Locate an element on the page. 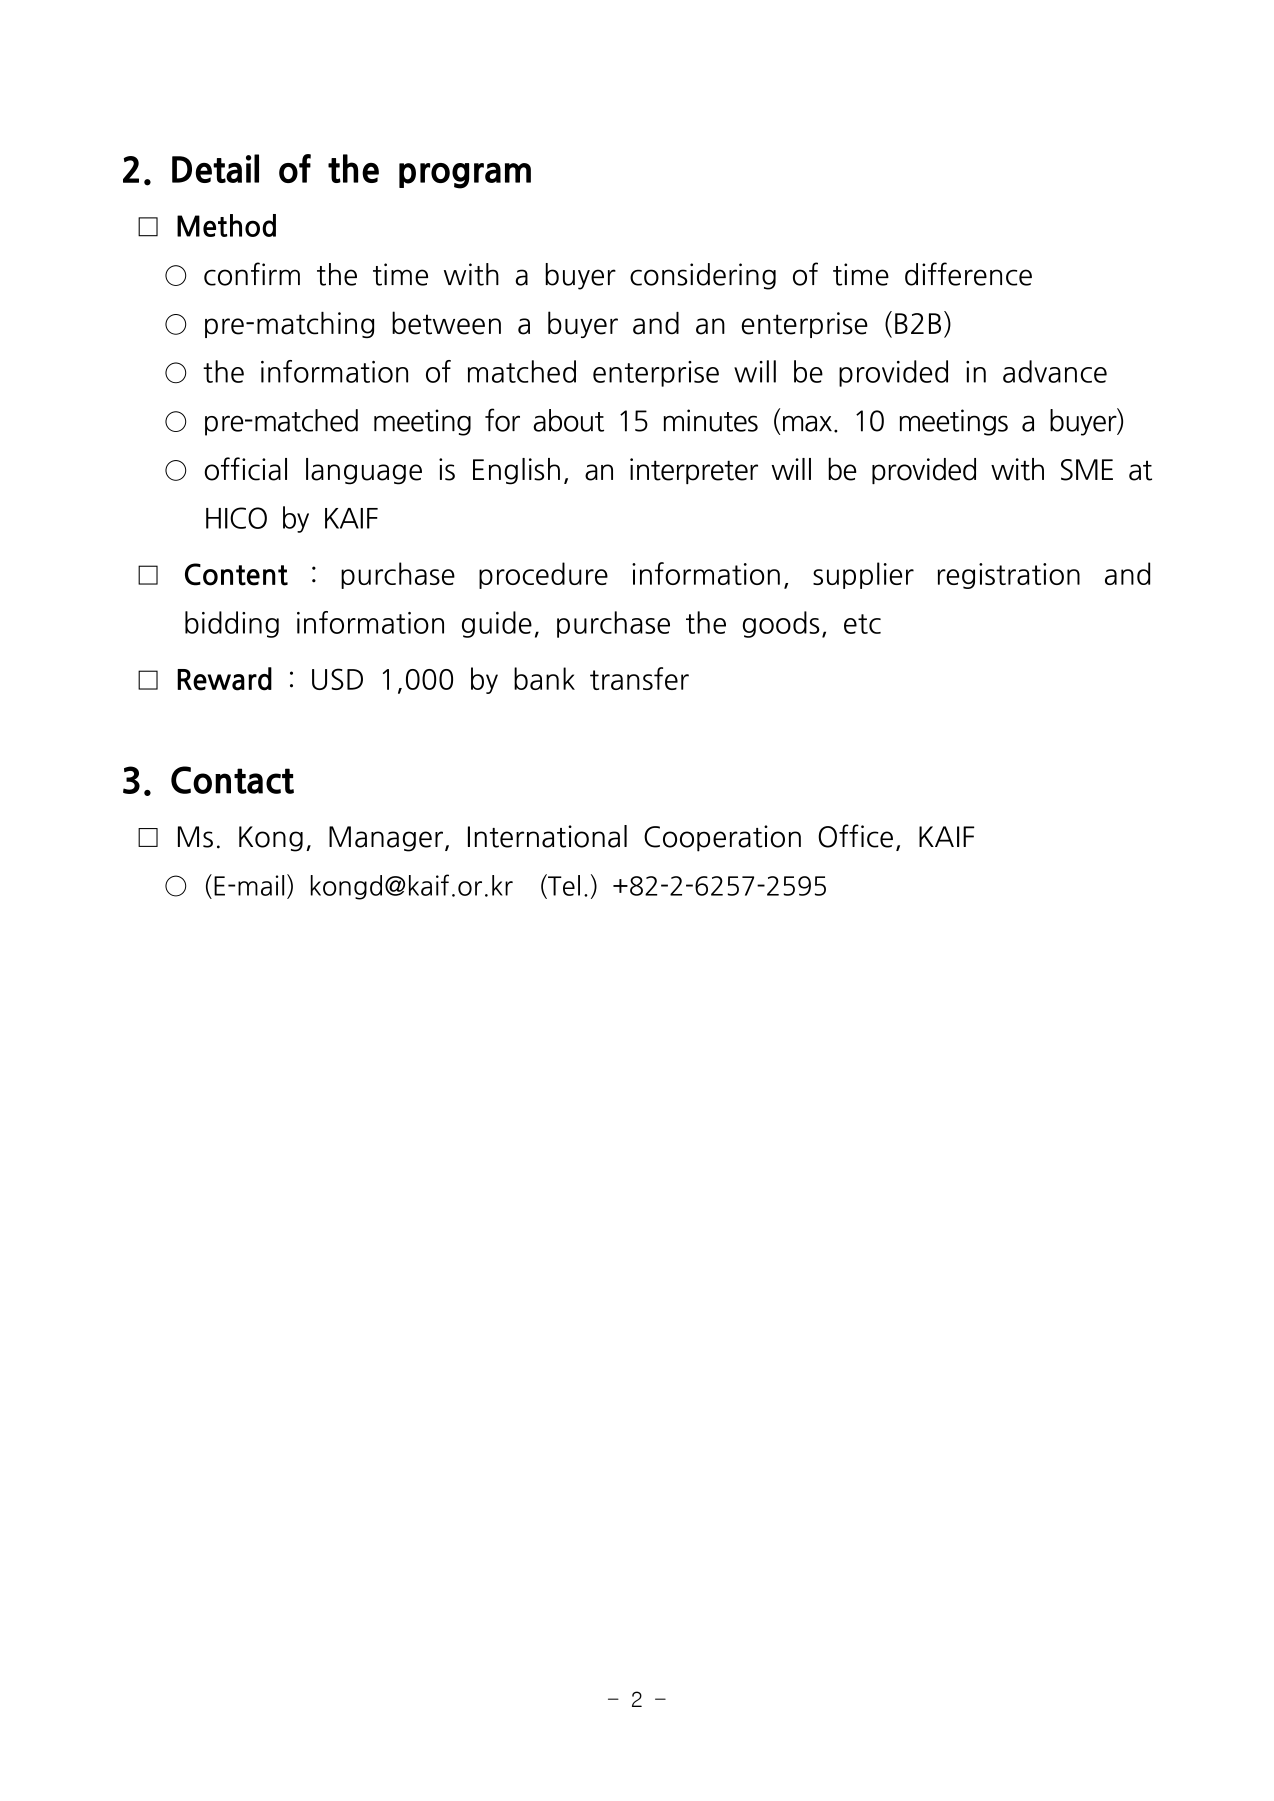 The height and width of the image is (1801, 1274). program is located at coordinates (465, 176).
